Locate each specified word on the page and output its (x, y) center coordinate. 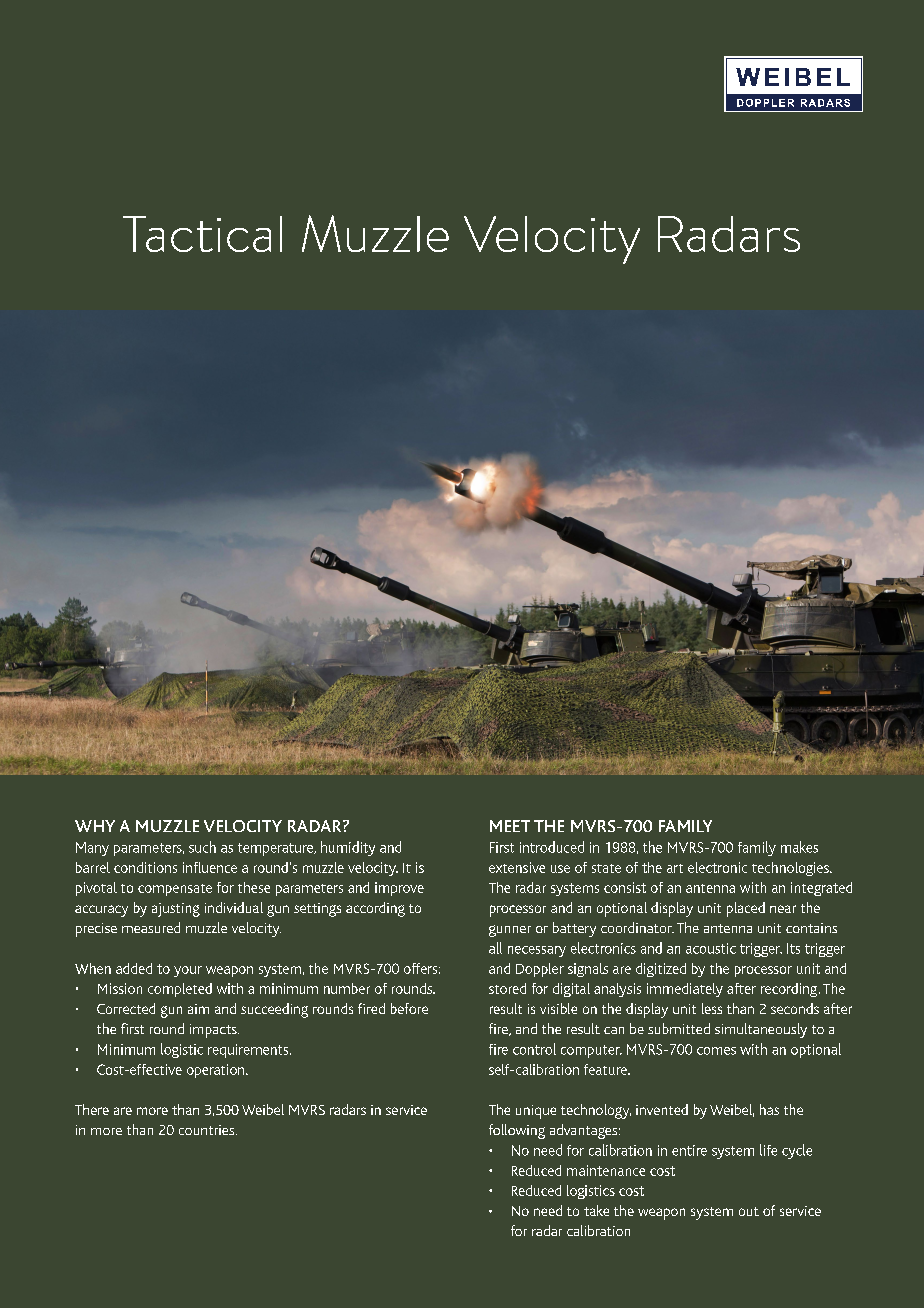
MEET (510, 826)
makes (799, 847)
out (749, 1211)
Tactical (202, 234)
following (517, 1131)
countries (208, 1130)
